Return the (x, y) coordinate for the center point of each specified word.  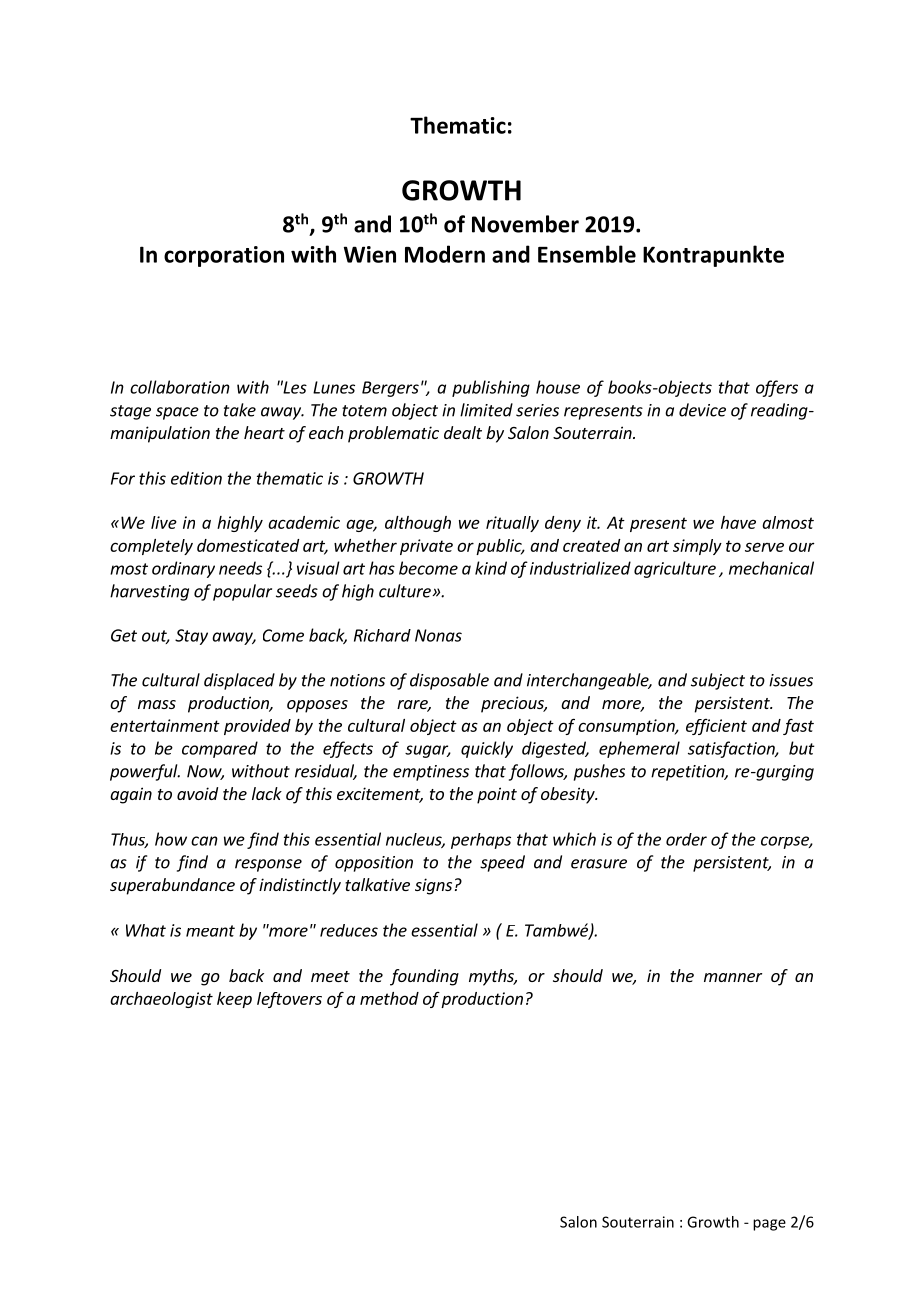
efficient (716, 727)
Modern (445, 254)
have (738, 522)
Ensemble (587, 254)
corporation (224, 256)
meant (210, 931)
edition (196, 478)
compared (220, 749)
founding (424, 977)
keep (234, 1000)
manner (733, 977)
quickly (487, 749)
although (418, 524)
